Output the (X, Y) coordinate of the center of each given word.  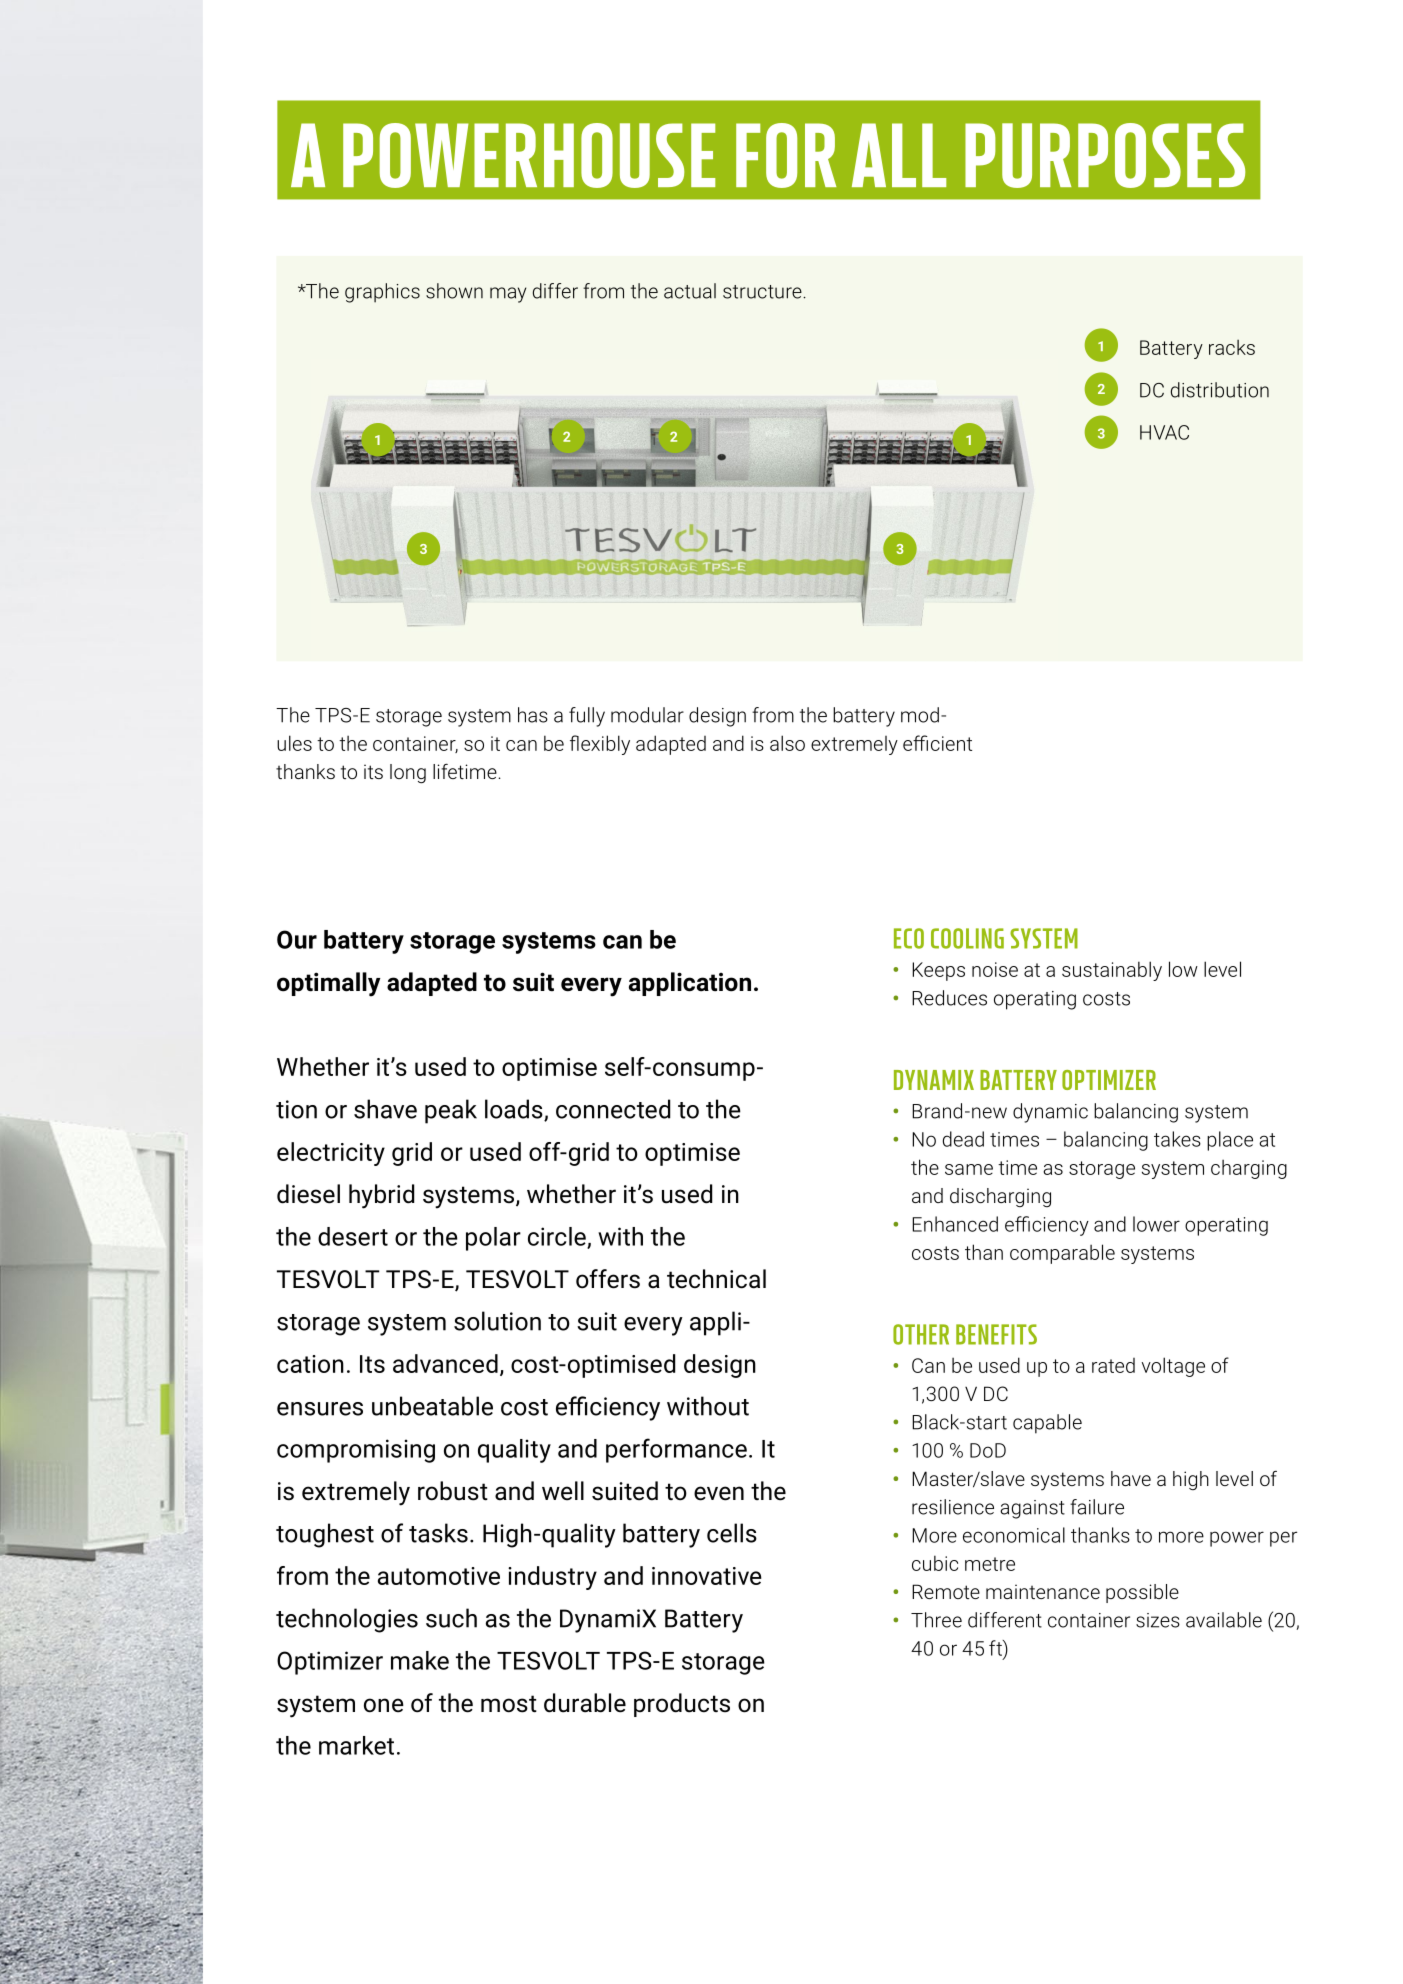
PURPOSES (1105, 155)
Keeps (938, 971)
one (384, 1705)
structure (763, 292)
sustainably (1112, 971)
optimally (328, 984)
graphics (382, 293)
